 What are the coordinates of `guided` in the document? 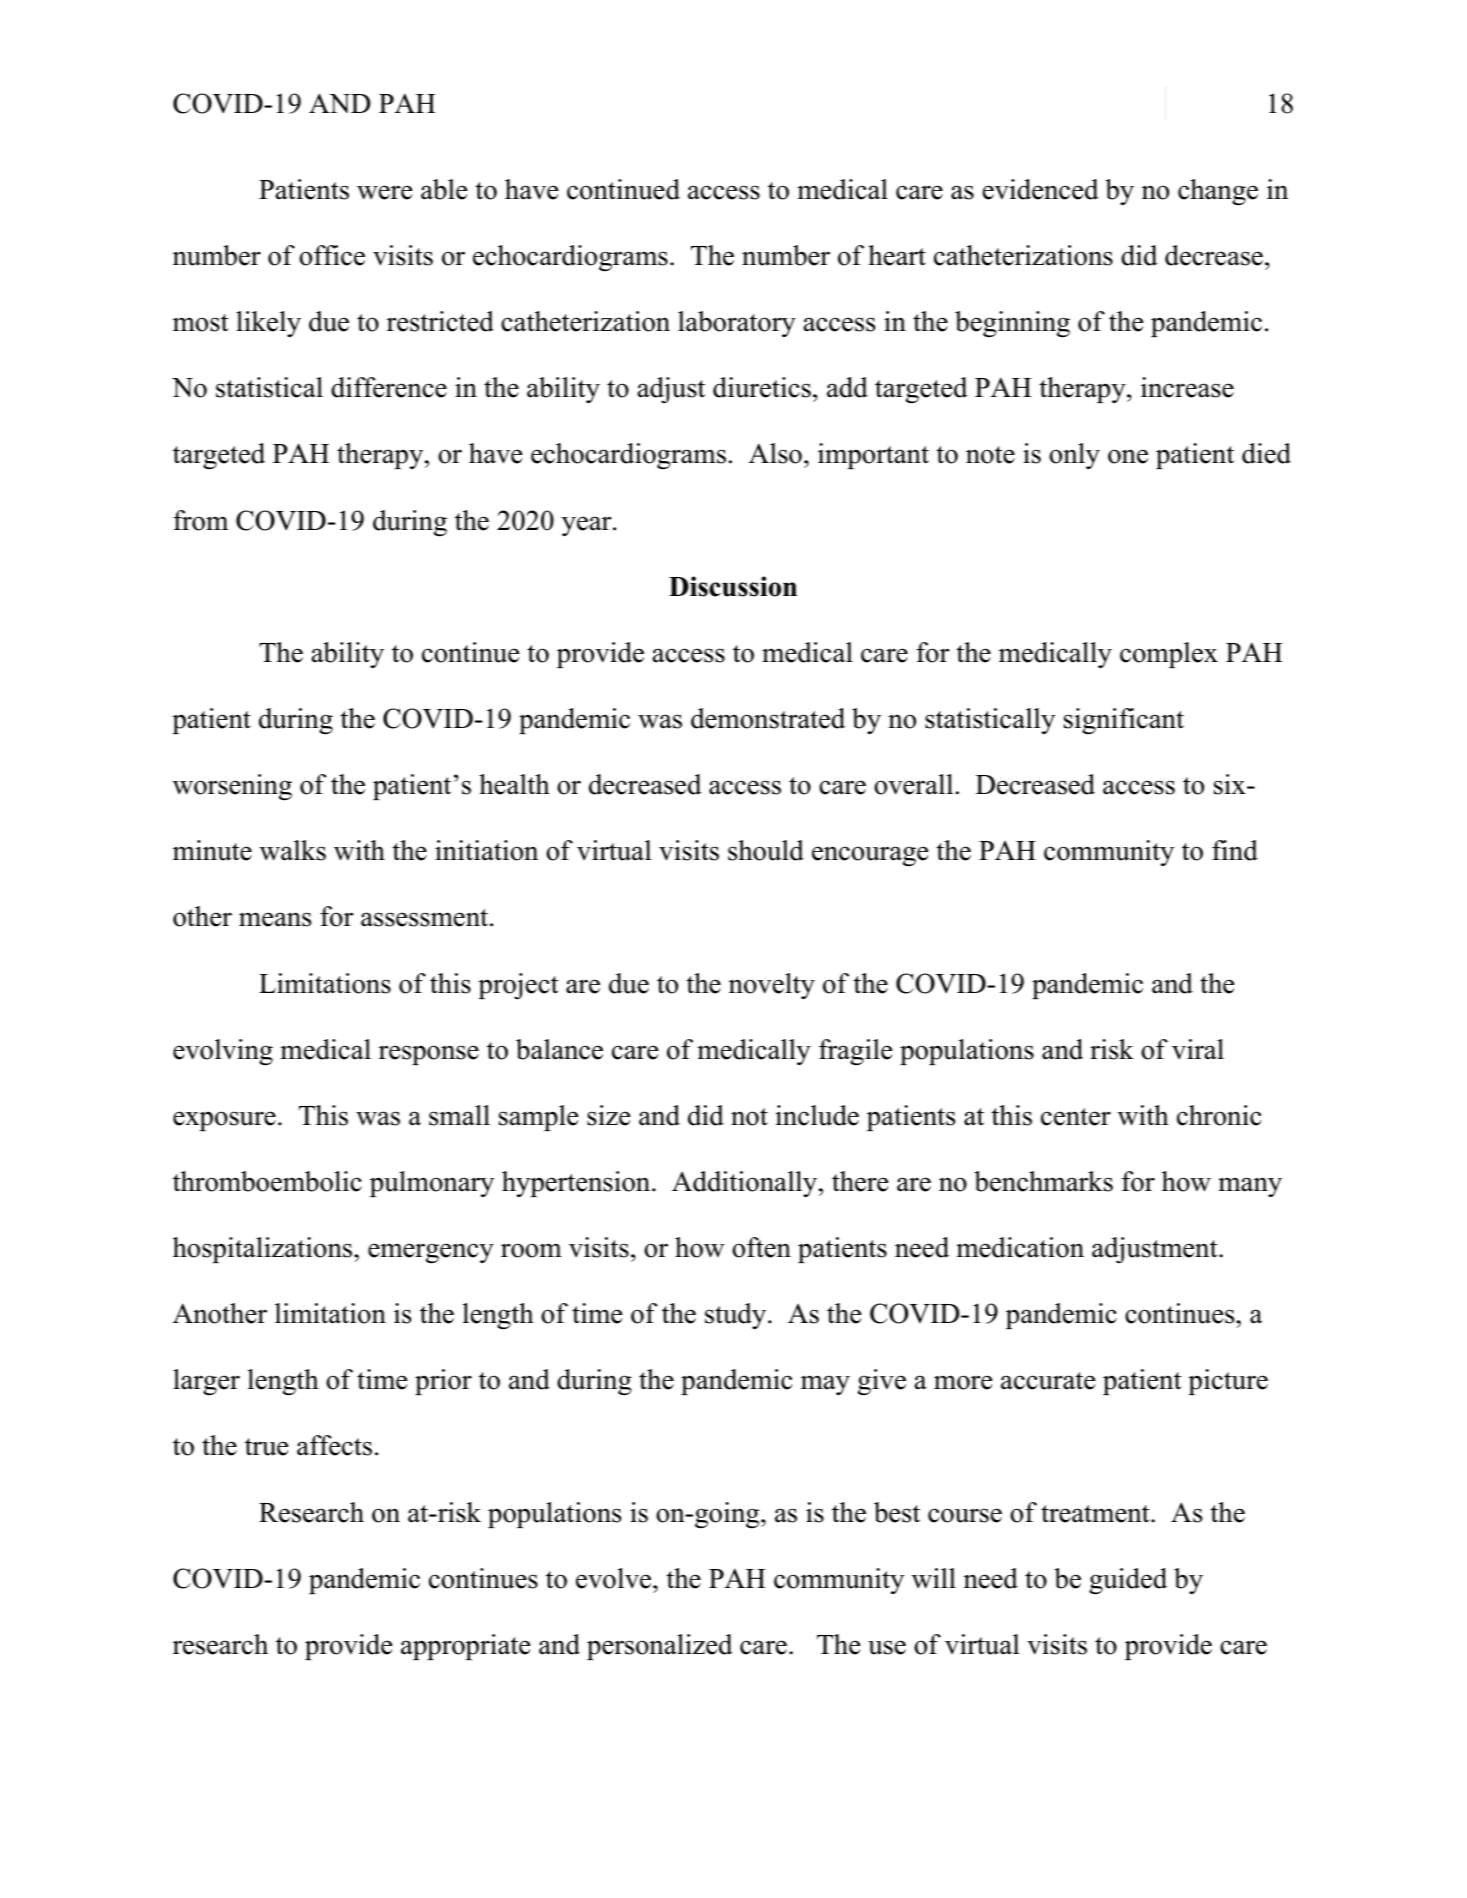 It's located at (1128, 1581).
